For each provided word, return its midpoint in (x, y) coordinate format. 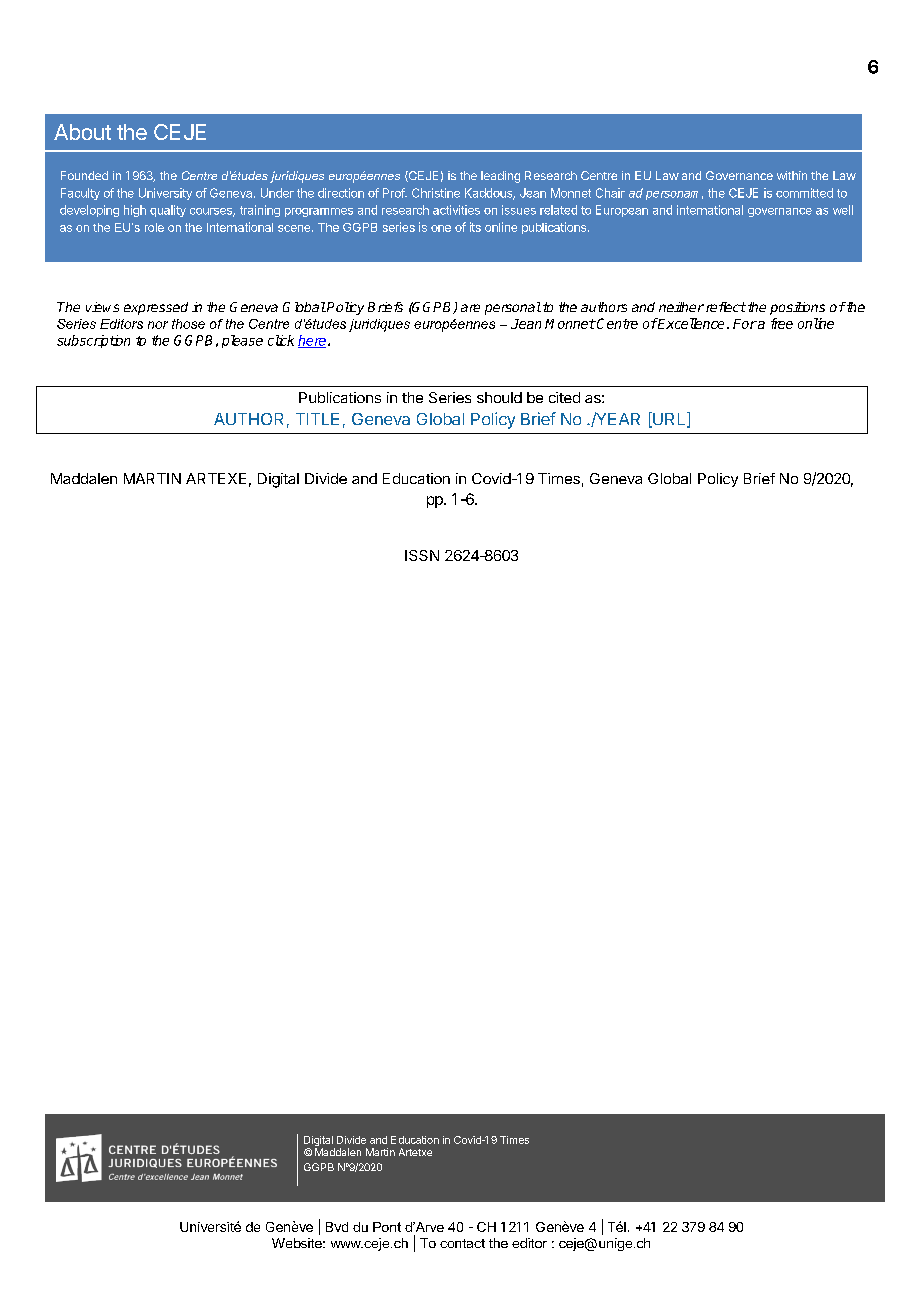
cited (564, 397)
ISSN (422, 555)
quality (168, 211)
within (792, 175)
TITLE (317, 419)
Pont (387, 1227)
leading (500, 177)
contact (462, 1243)
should (499, 397)
